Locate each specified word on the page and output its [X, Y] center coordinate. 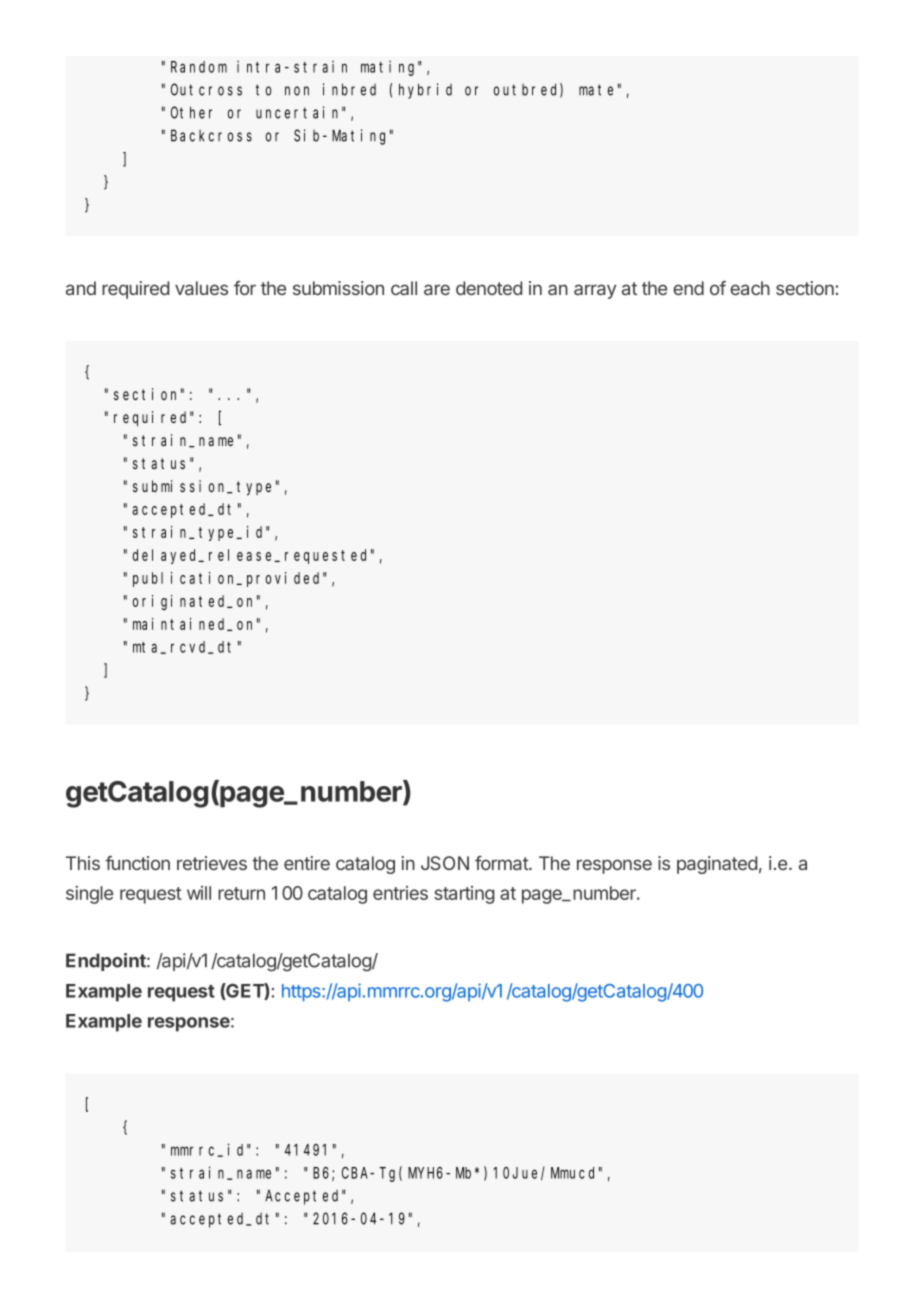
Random [199, 67]
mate [596, 90]
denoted [489, 288]
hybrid [425, 91]
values [201, 288]
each [750, 288]
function [137, 863]
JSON [445, 863]
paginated [717, 865]
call [404, 288]
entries [400, 893]
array [595, 291]
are [437, 289]
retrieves [212, 863]
